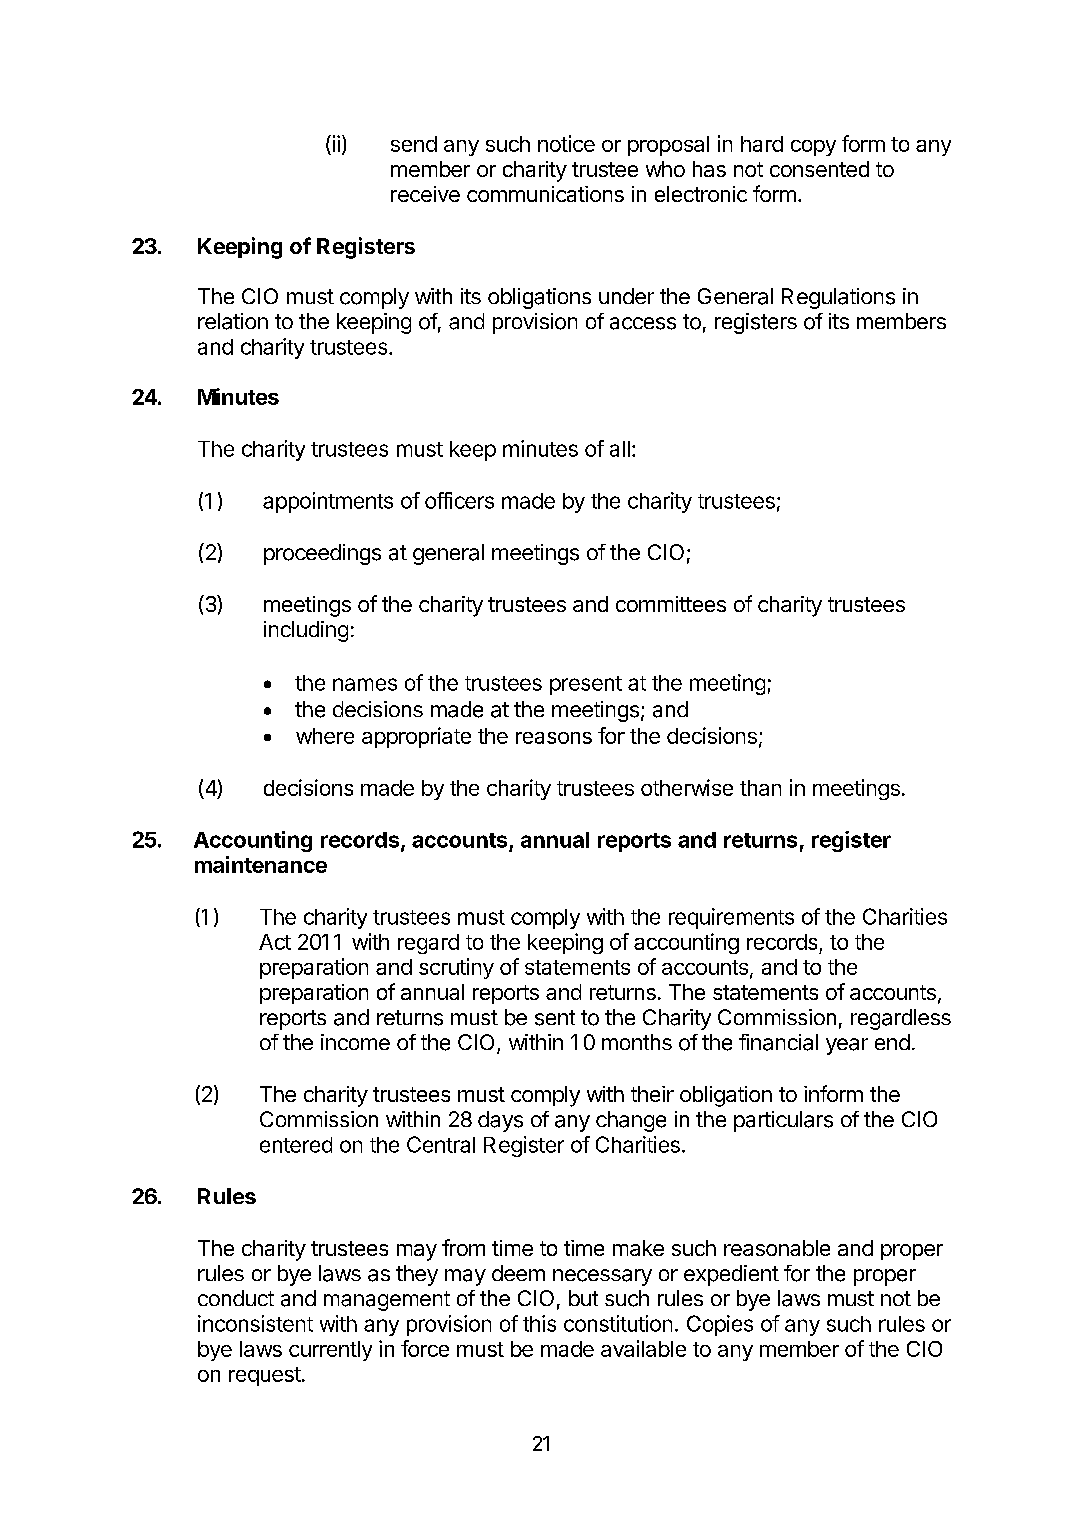 Image resolution: width=1085 pixels, height=1534 pixels. I want to click on requirements, so click(731, 918).
